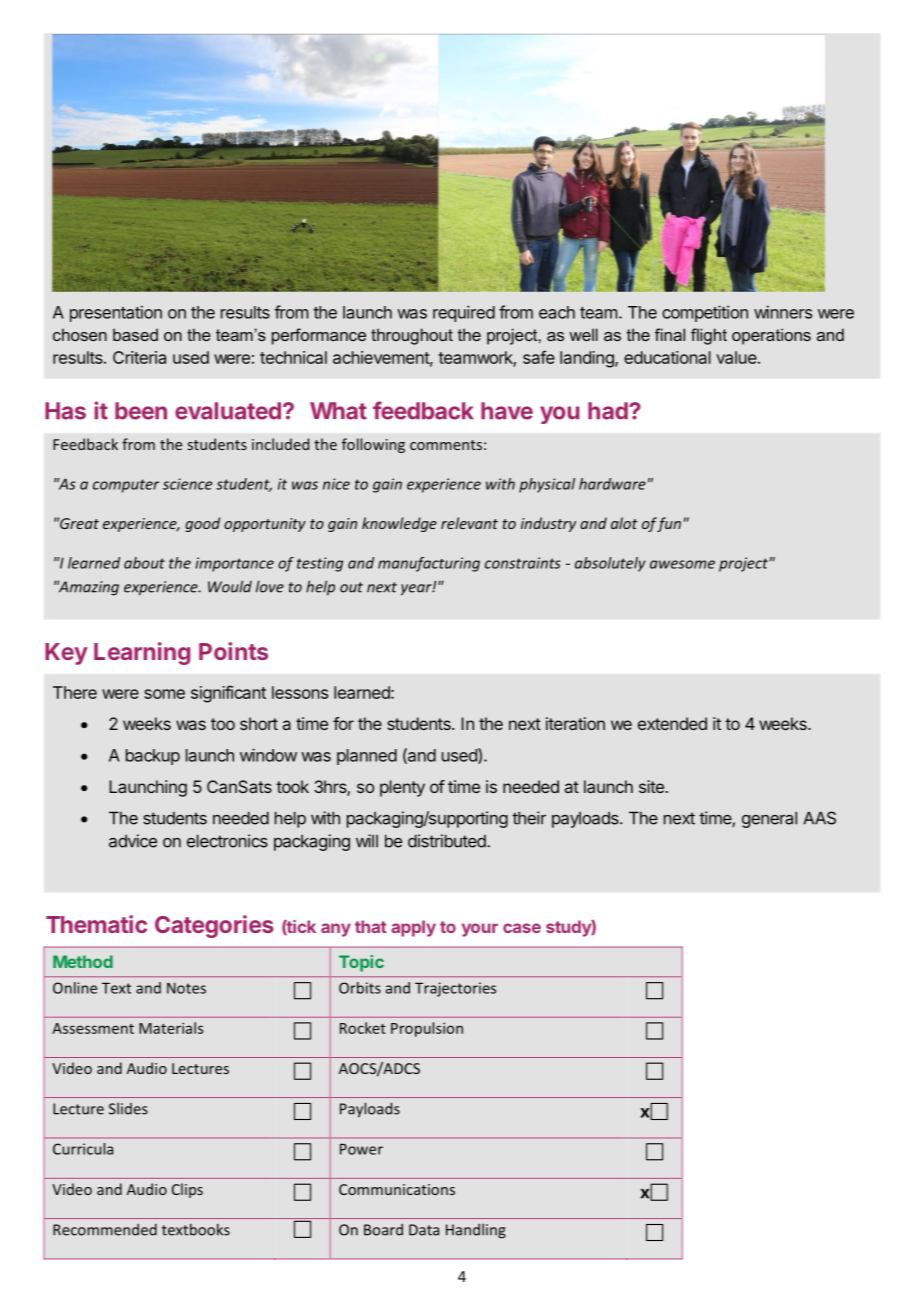 The image size is (924, 1308). I want to click on apply, so click(413, 928).
